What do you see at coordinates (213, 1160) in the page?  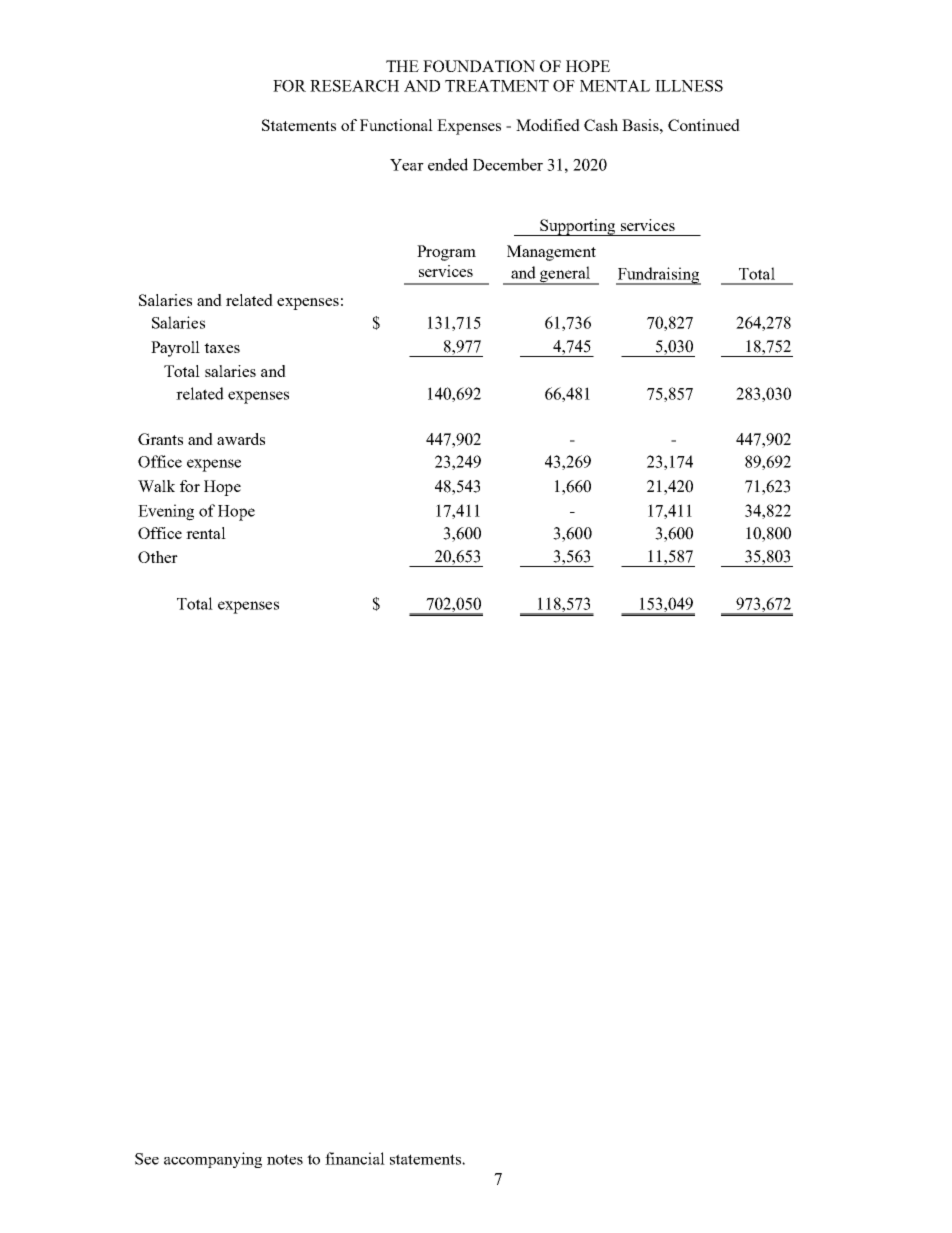 I see `accompanying` at bounding box center [213, 1160].
